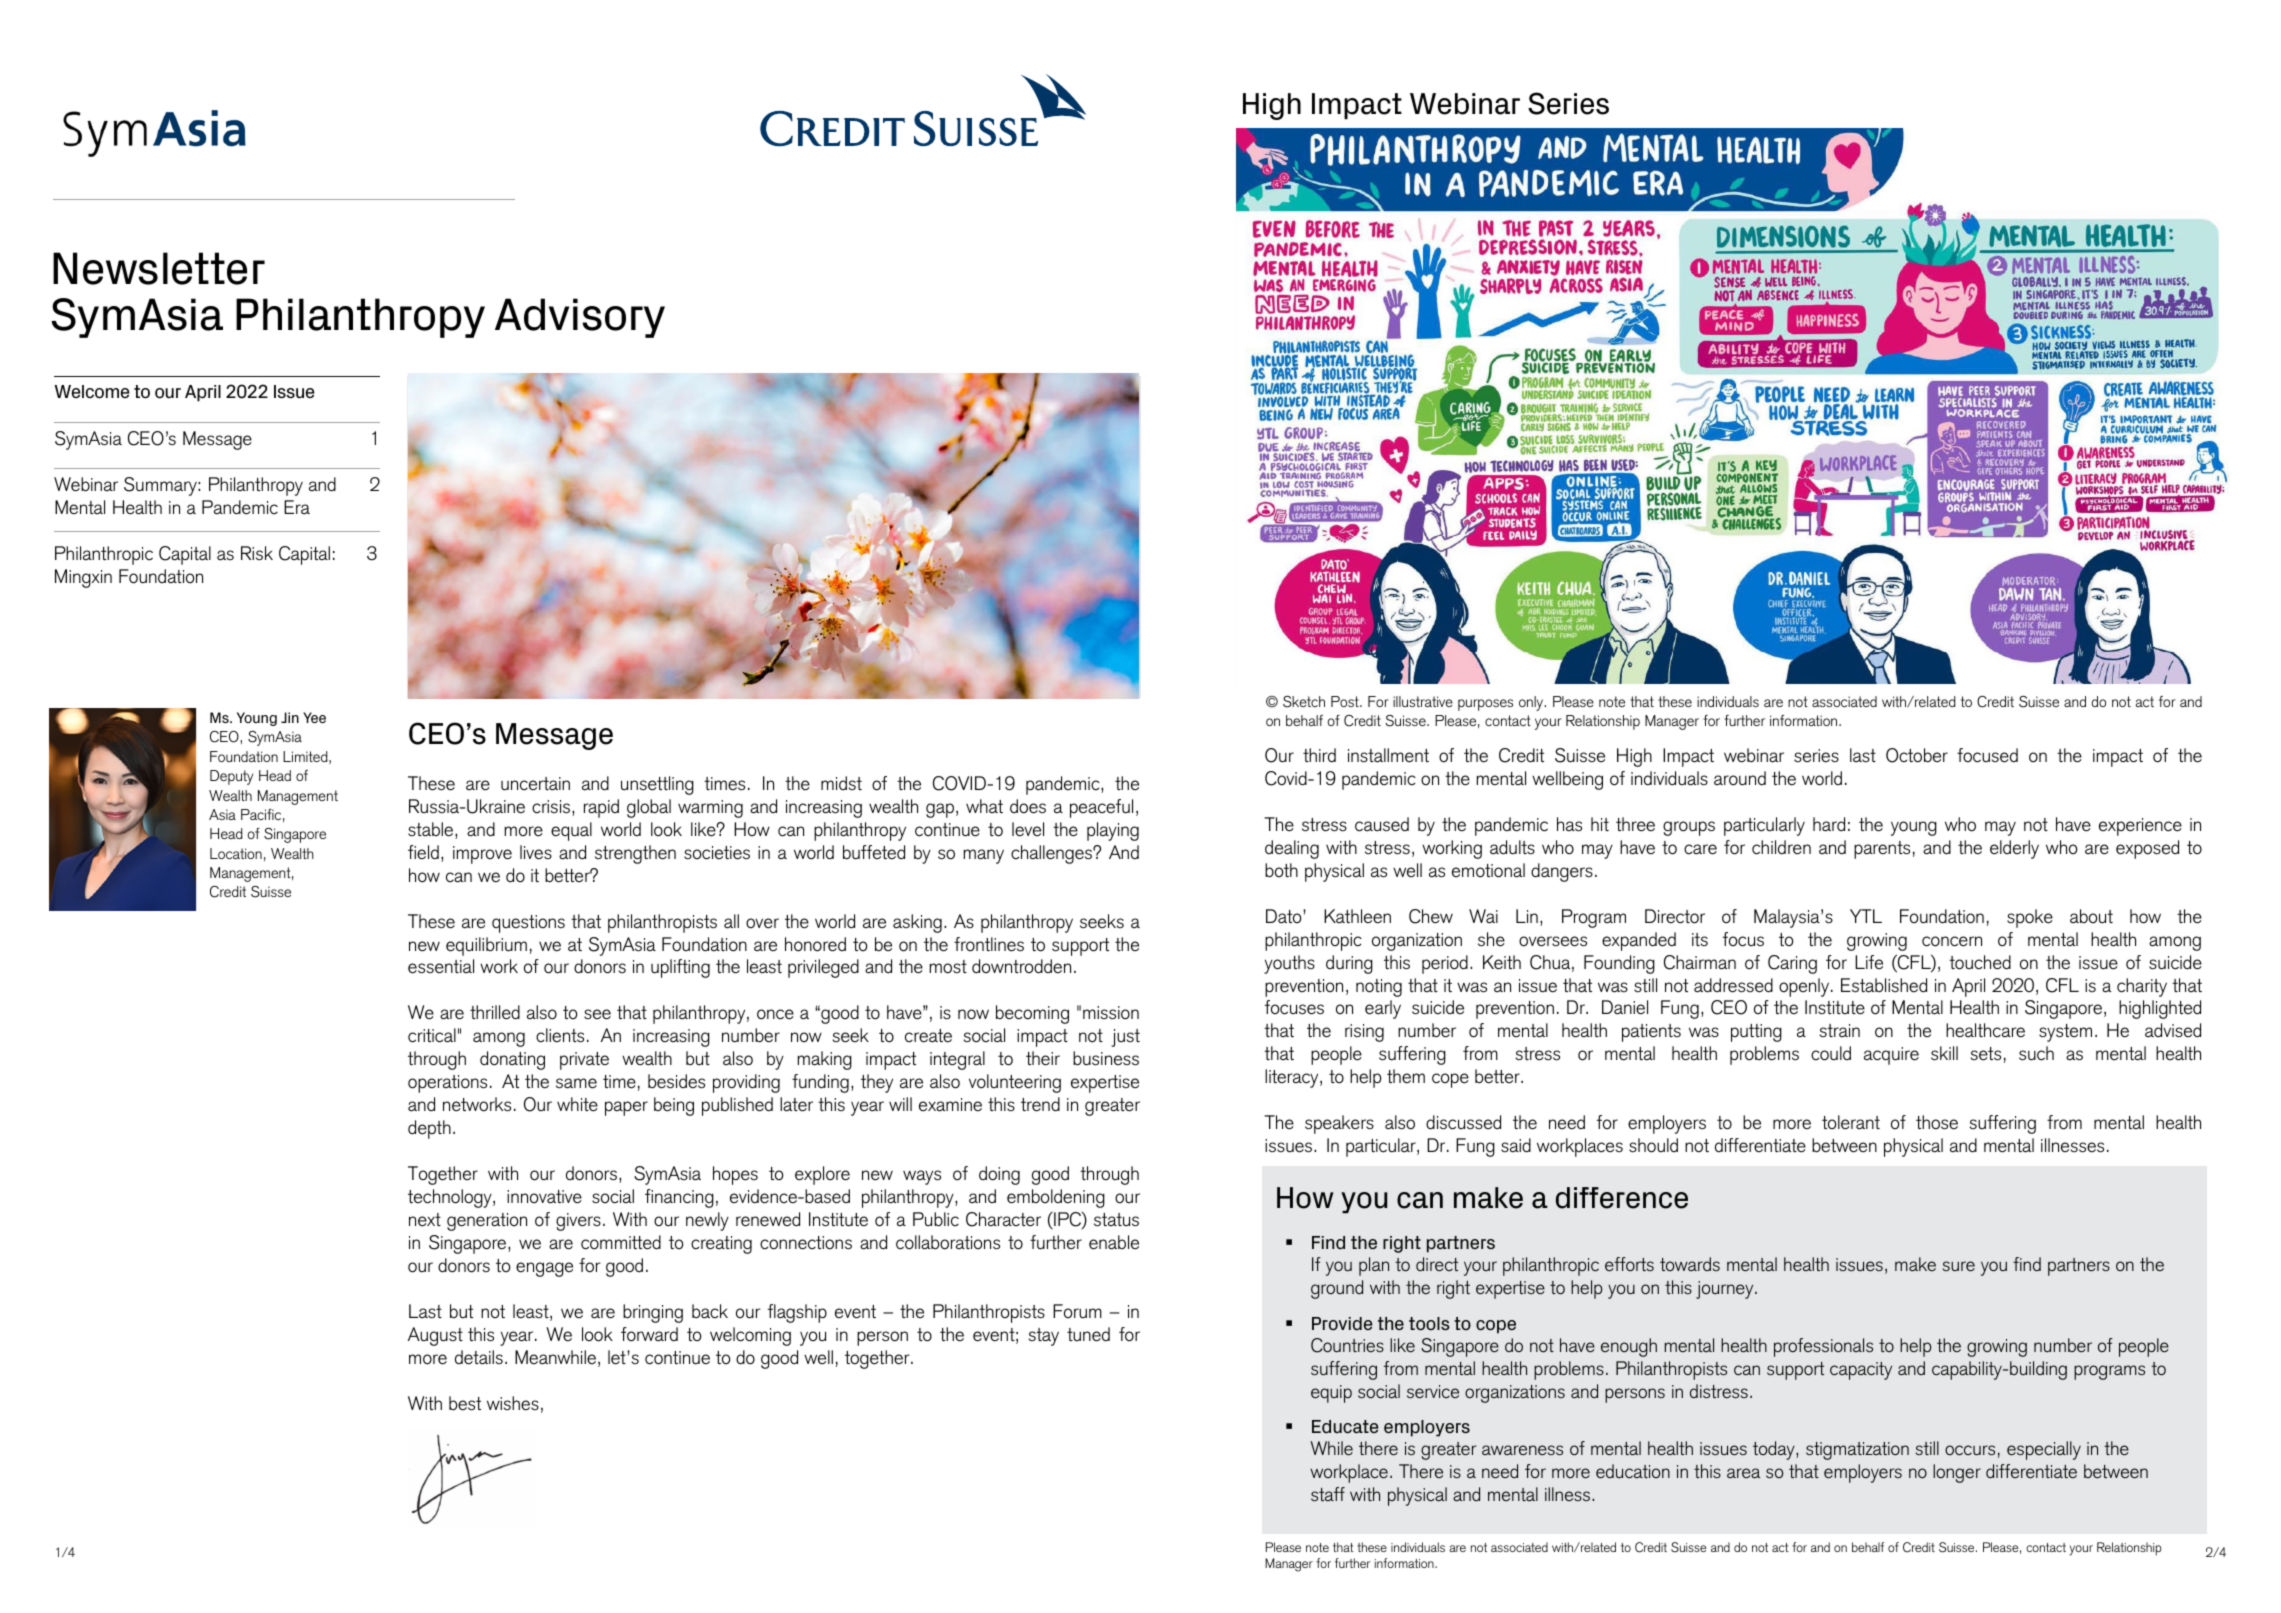 This screenshot has width=2281, height=1613. Describe the element at coordinates (1281, 870) in the screenshot. I see `both` at that location.
